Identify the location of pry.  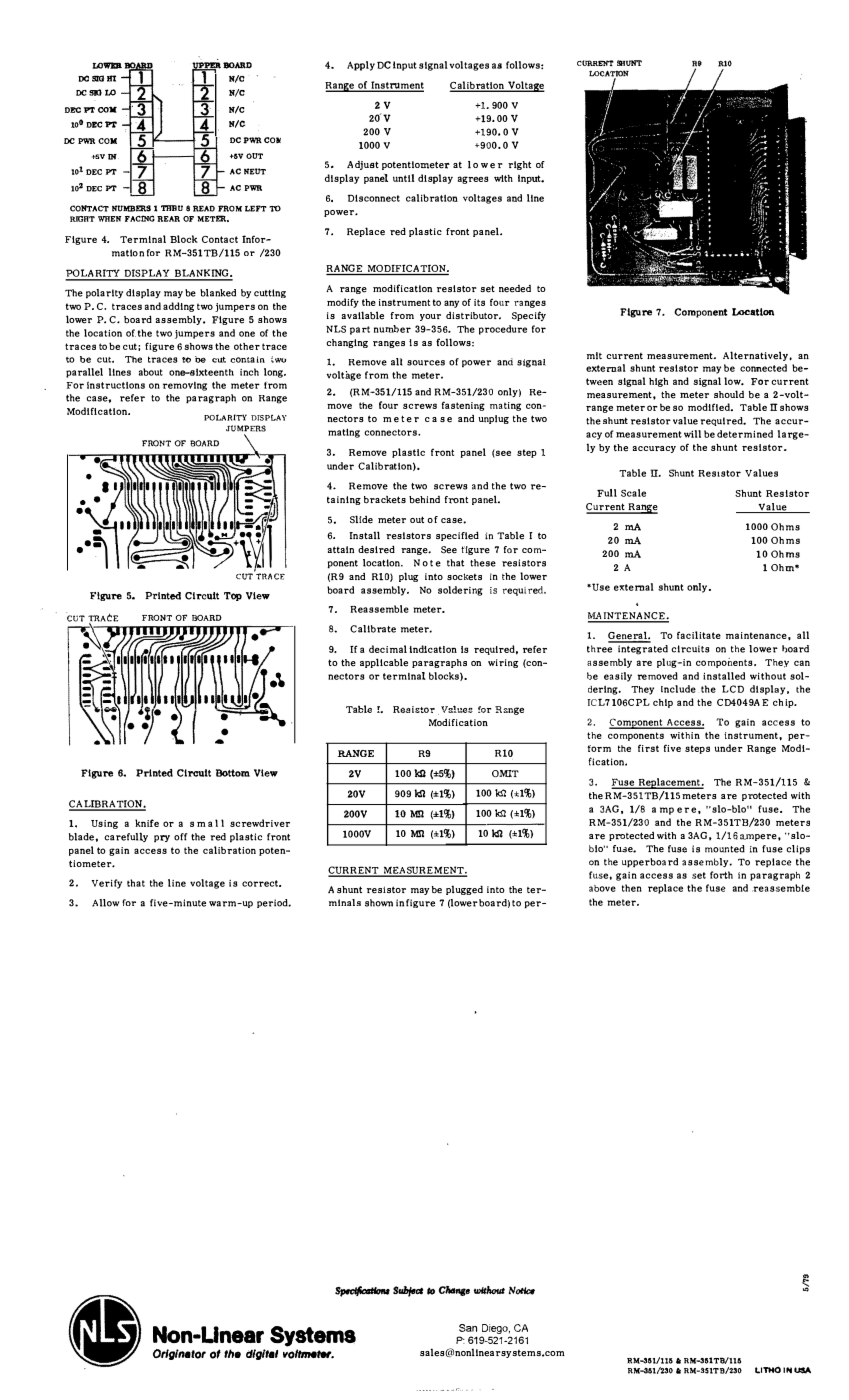
(162, 839).
